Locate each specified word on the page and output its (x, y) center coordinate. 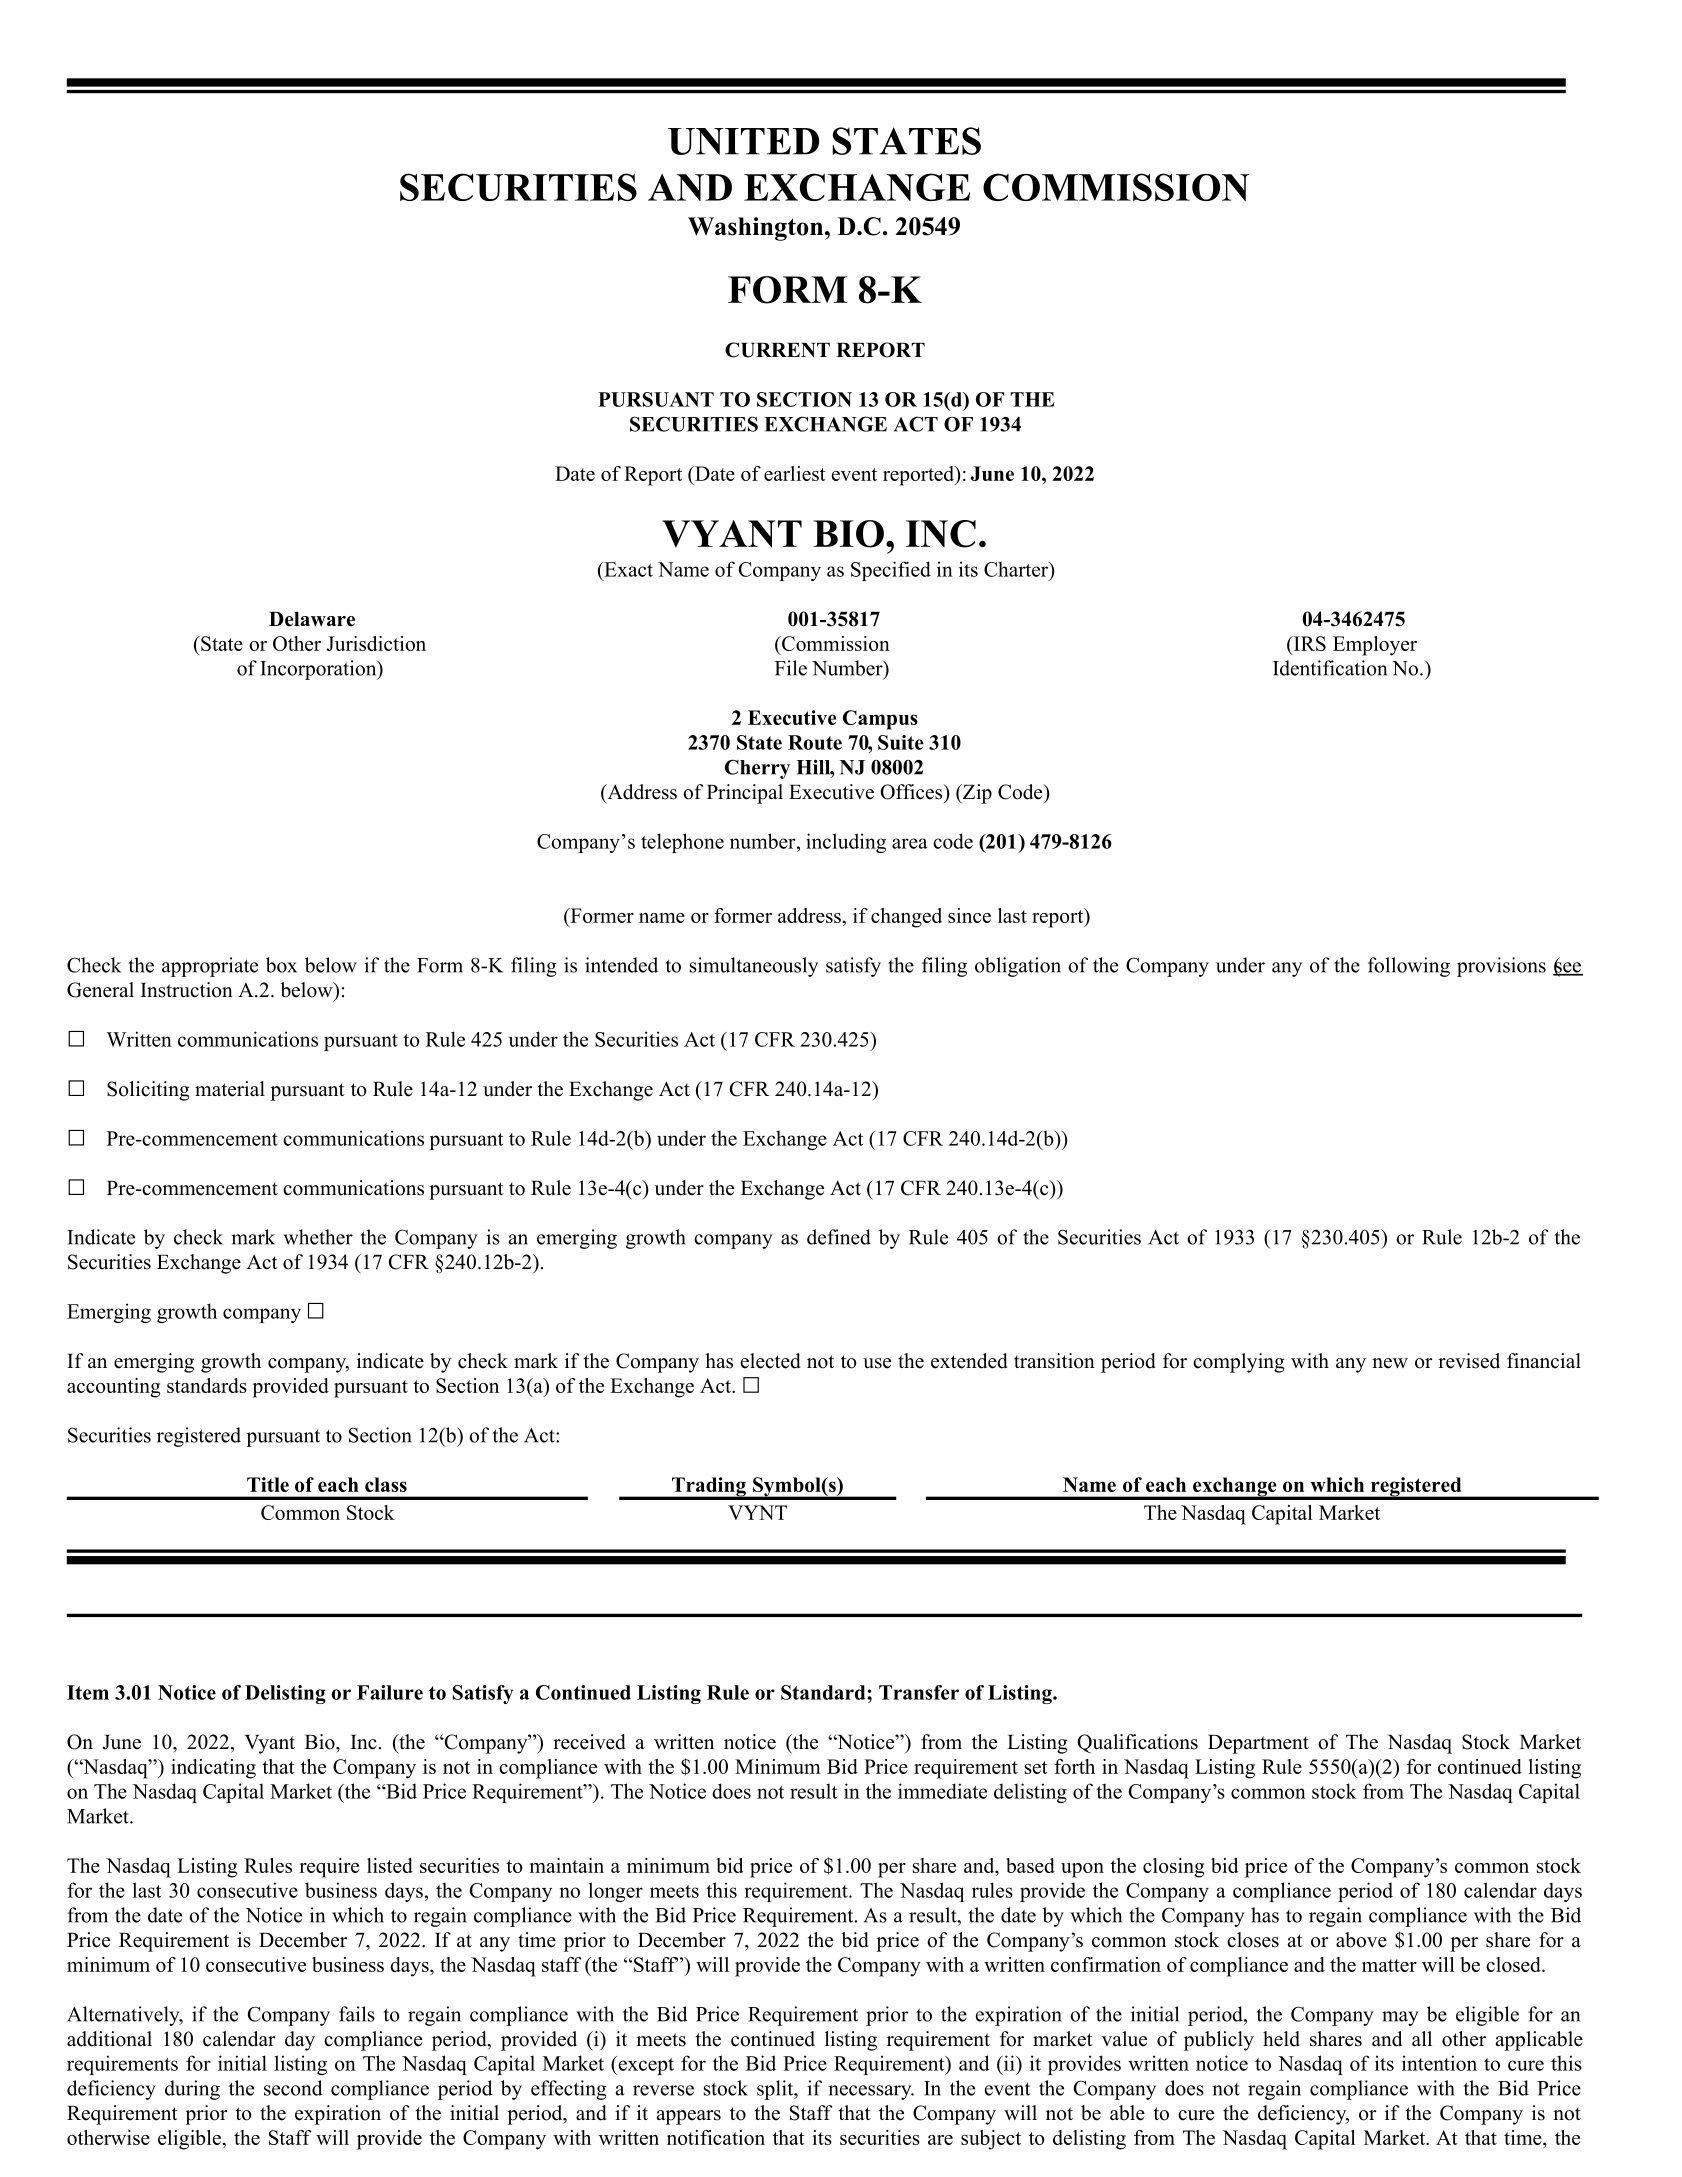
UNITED (743, 141)
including (846, 843)
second (293, 2088)
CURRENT (777, 350)
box (281, 965)
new (1390, 1363)
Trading (708, 1488)
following (1409, 967)
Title (268, 1484)
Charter (1017, 570)
